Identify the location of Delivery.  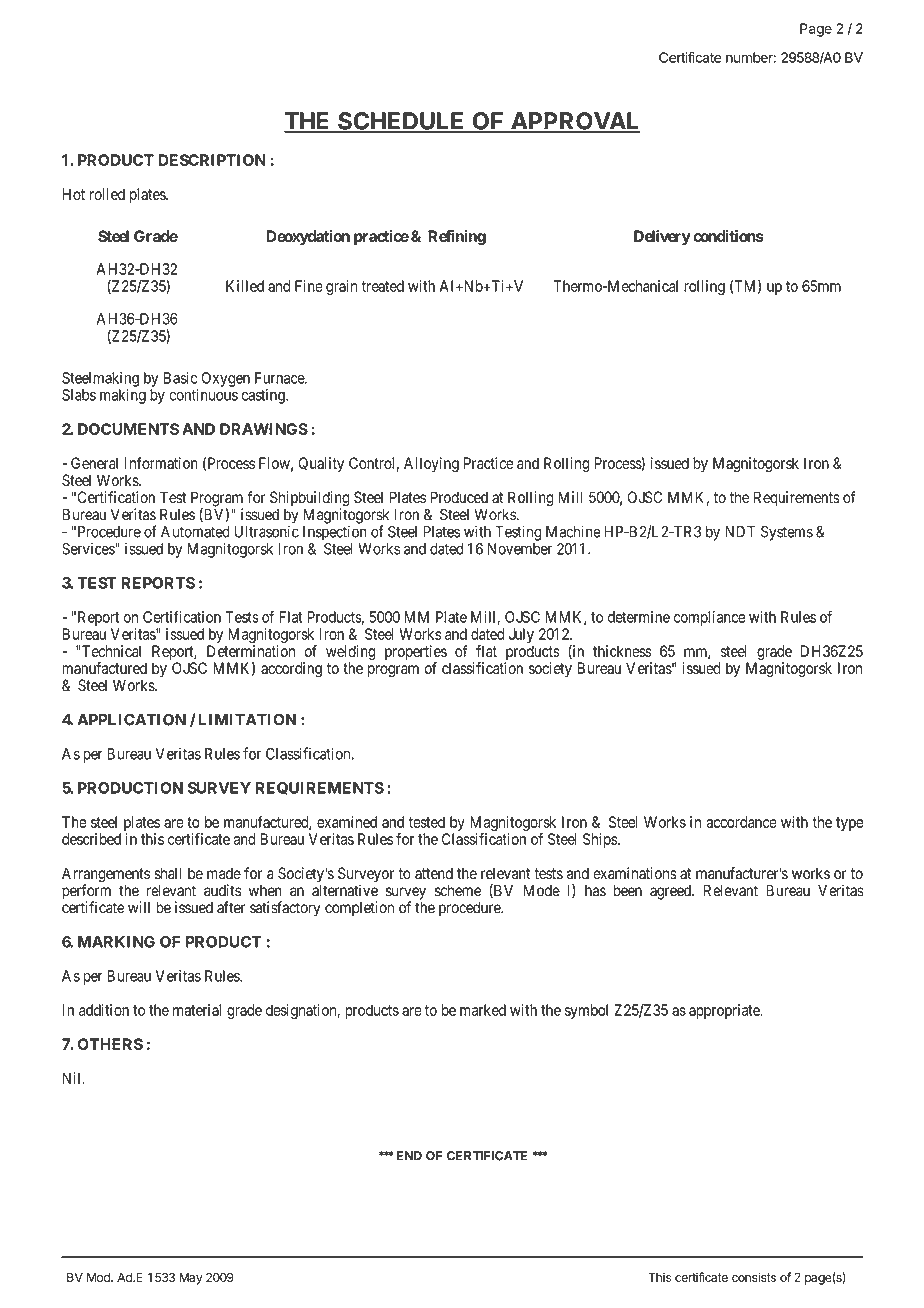
(662, 237).
